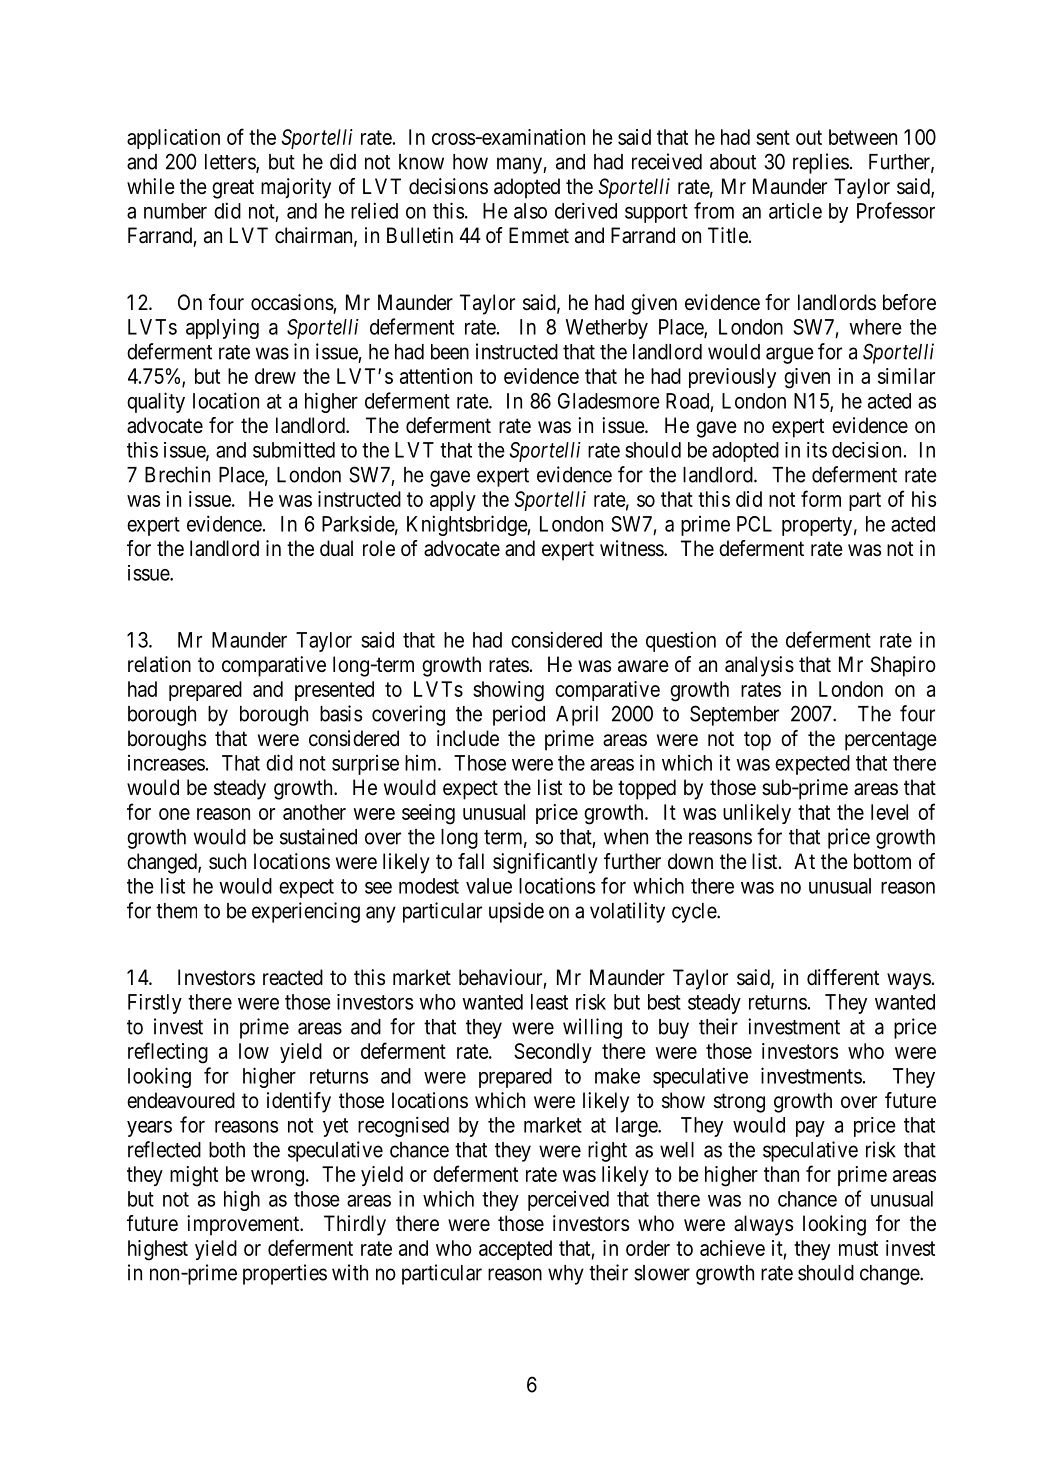  I want to click on form, so click(821, 498).
